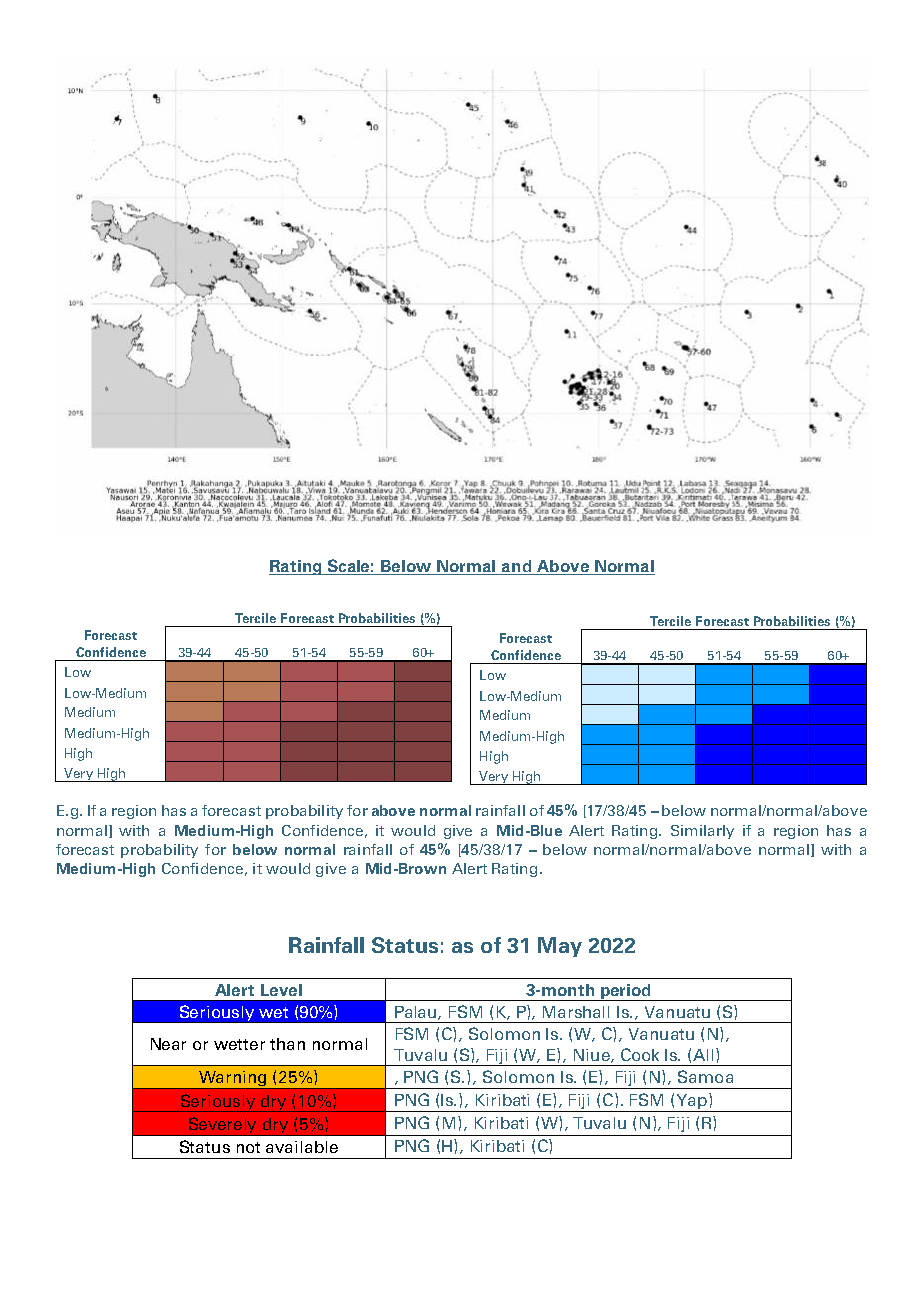  What do you see at coordinates (248, 1147) in the screenshot?
I see `not` at bounding box center [248, 1147].
